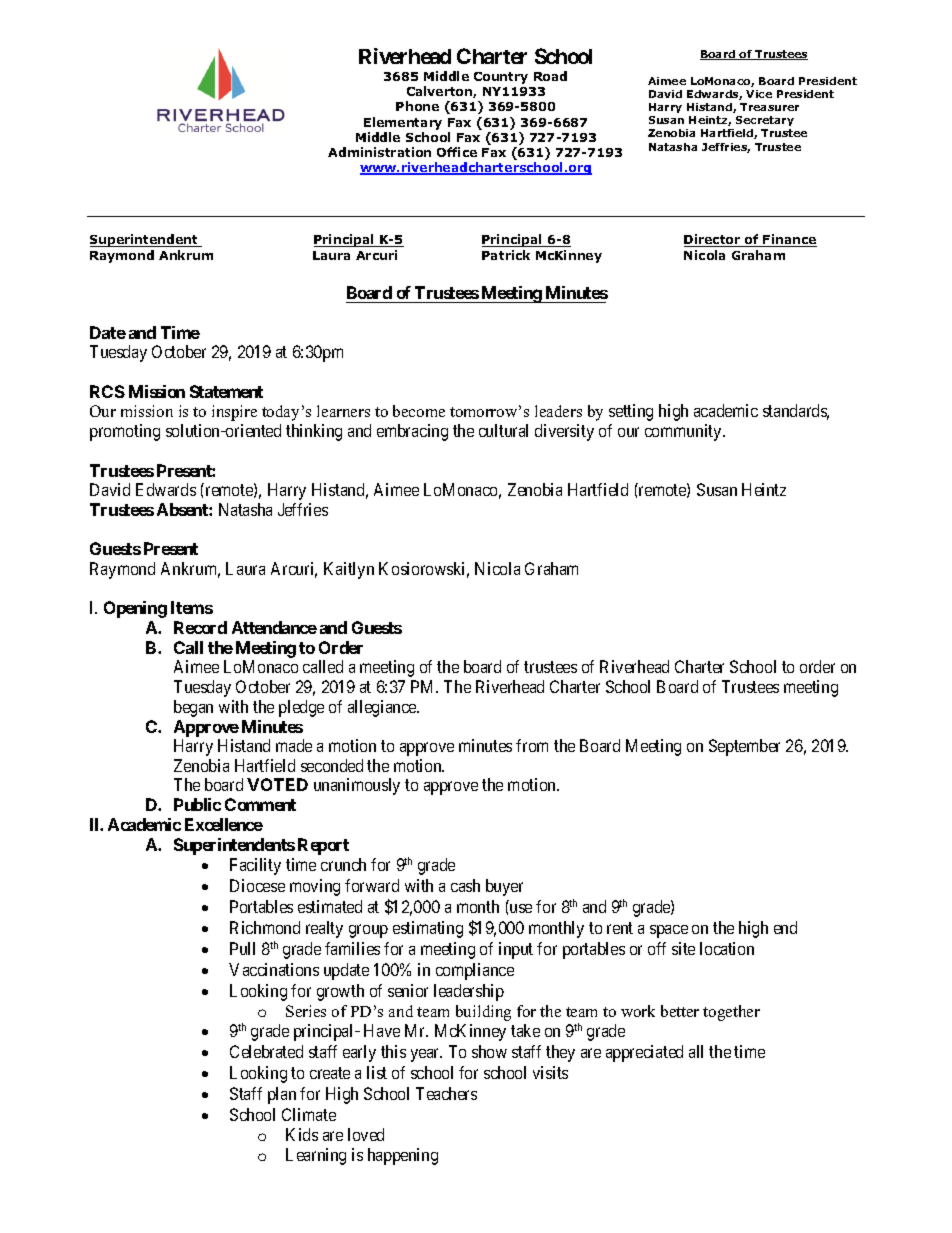 This screenshot has height=1233, width=952. Describe the element at coordinates (684, 432) in the screenshot. I see `community` at that location.
